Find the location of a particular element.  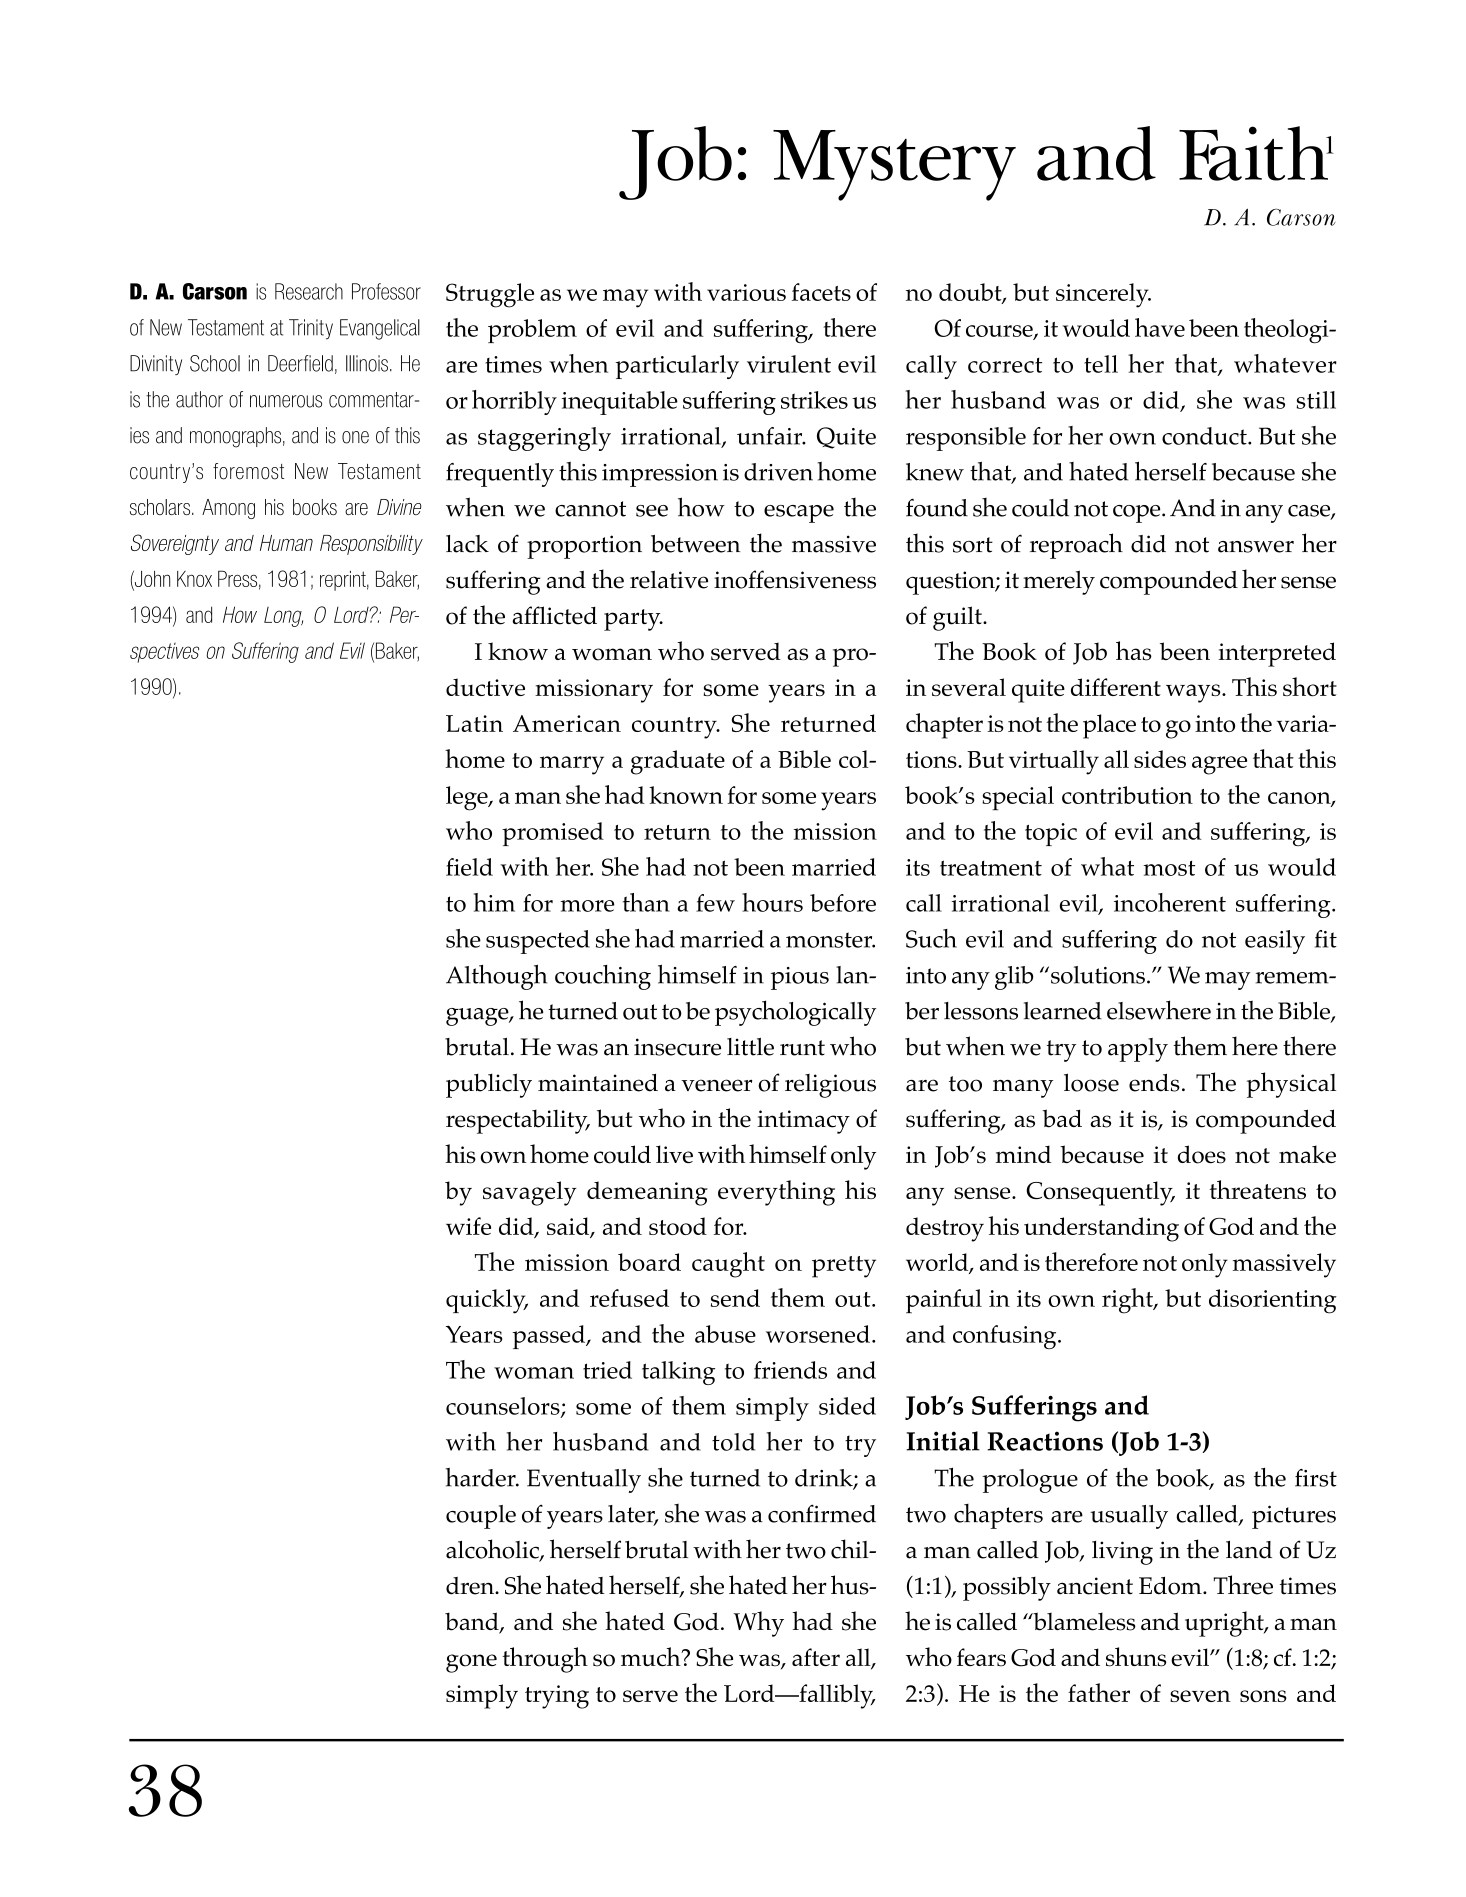

Research is located at coordinates (309, 291).
